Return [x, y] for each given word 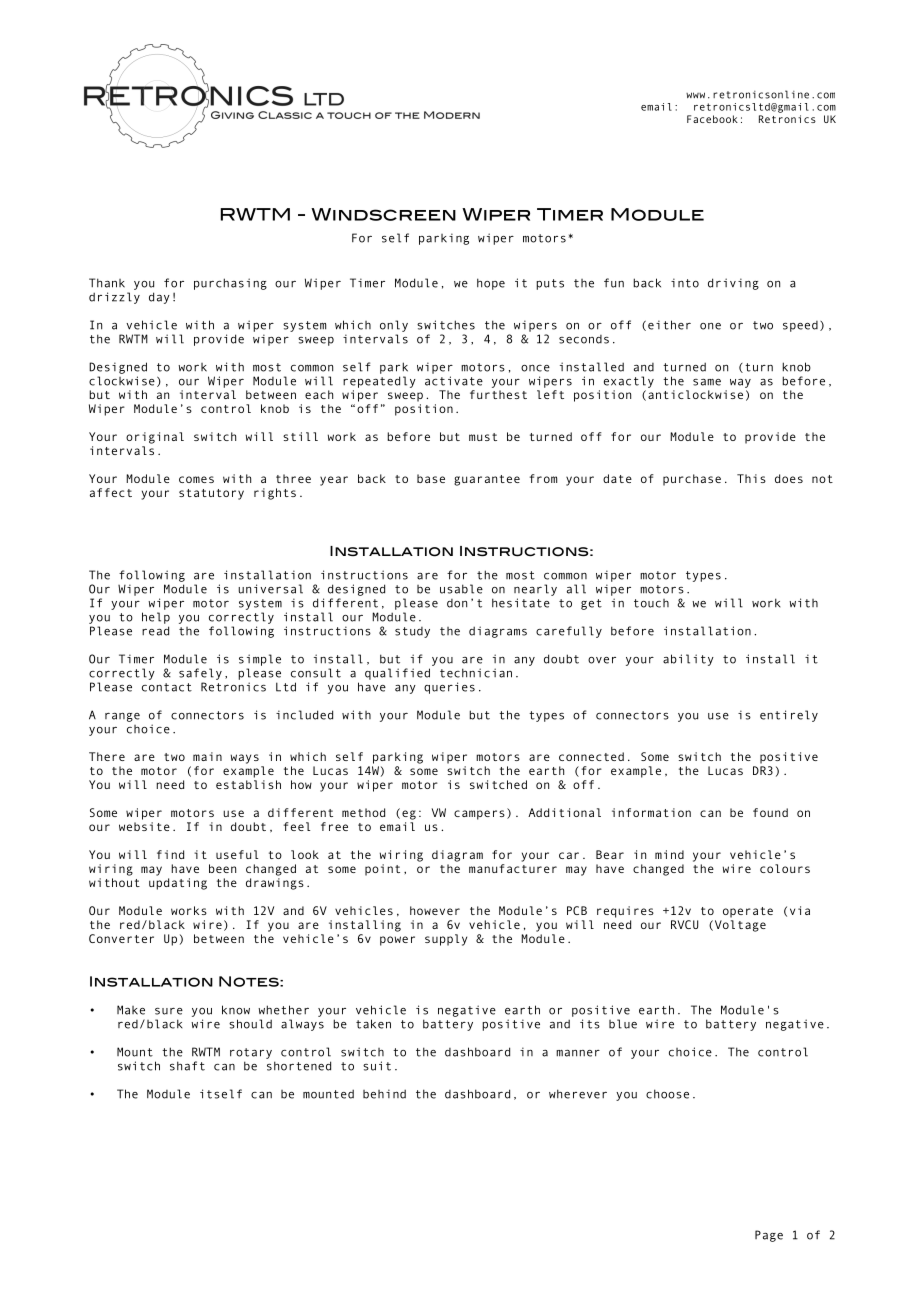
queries [449, 688]
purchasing [230, 284]
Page [769, 1236]
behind [384, 1094]
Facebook [712, 119]
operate [748, 912]
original [155, 438]
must [483, 437]
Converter [121, 938]
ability [688, 660]
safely [200, 674]
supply [446, 940]
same [707, 382]
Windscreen [383, 214]
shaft [187, 1066]
